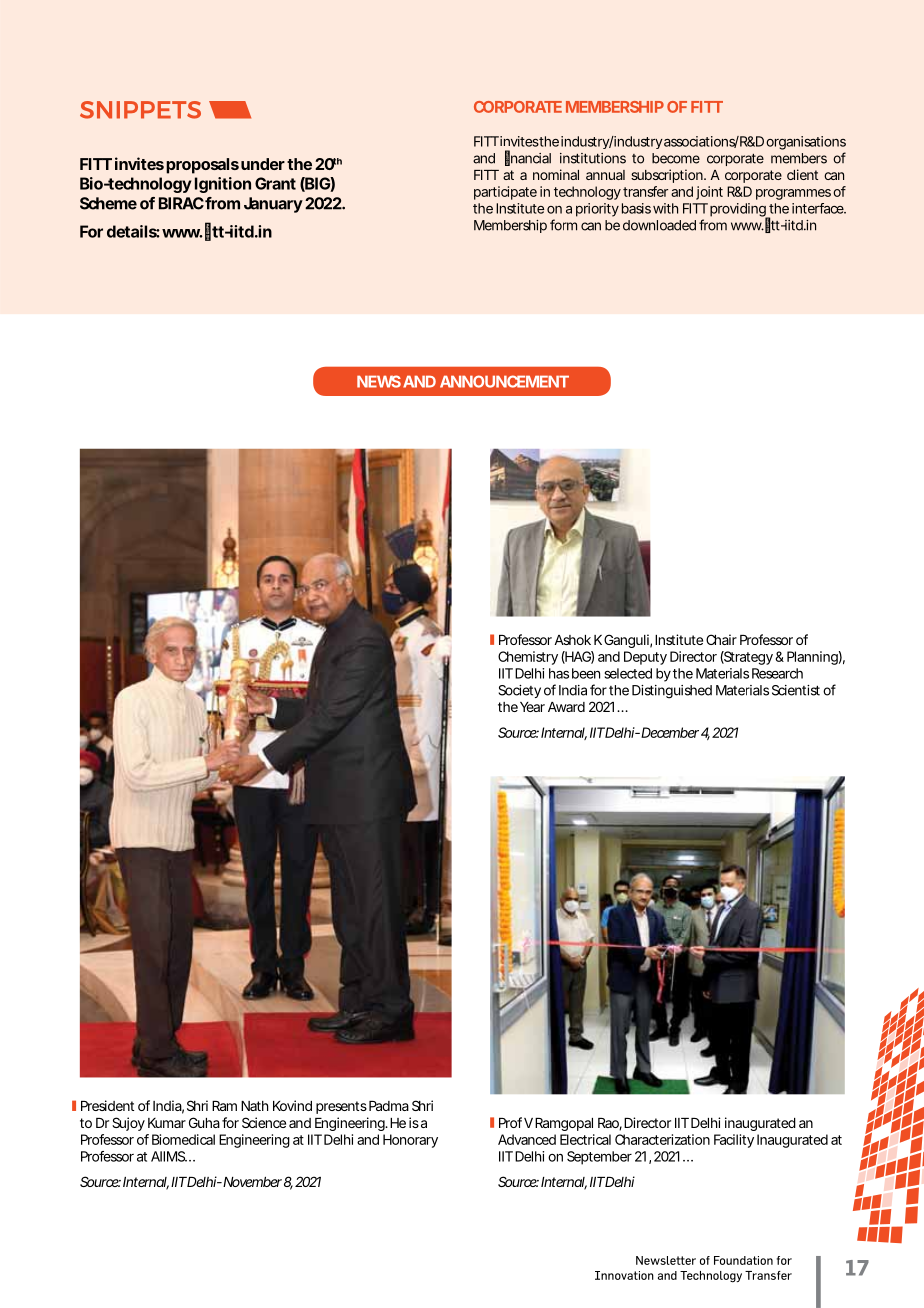 Image resolution: width=924 pixels, height=1308 pixels. I want to click on Foundation, so click(743, 1260).
